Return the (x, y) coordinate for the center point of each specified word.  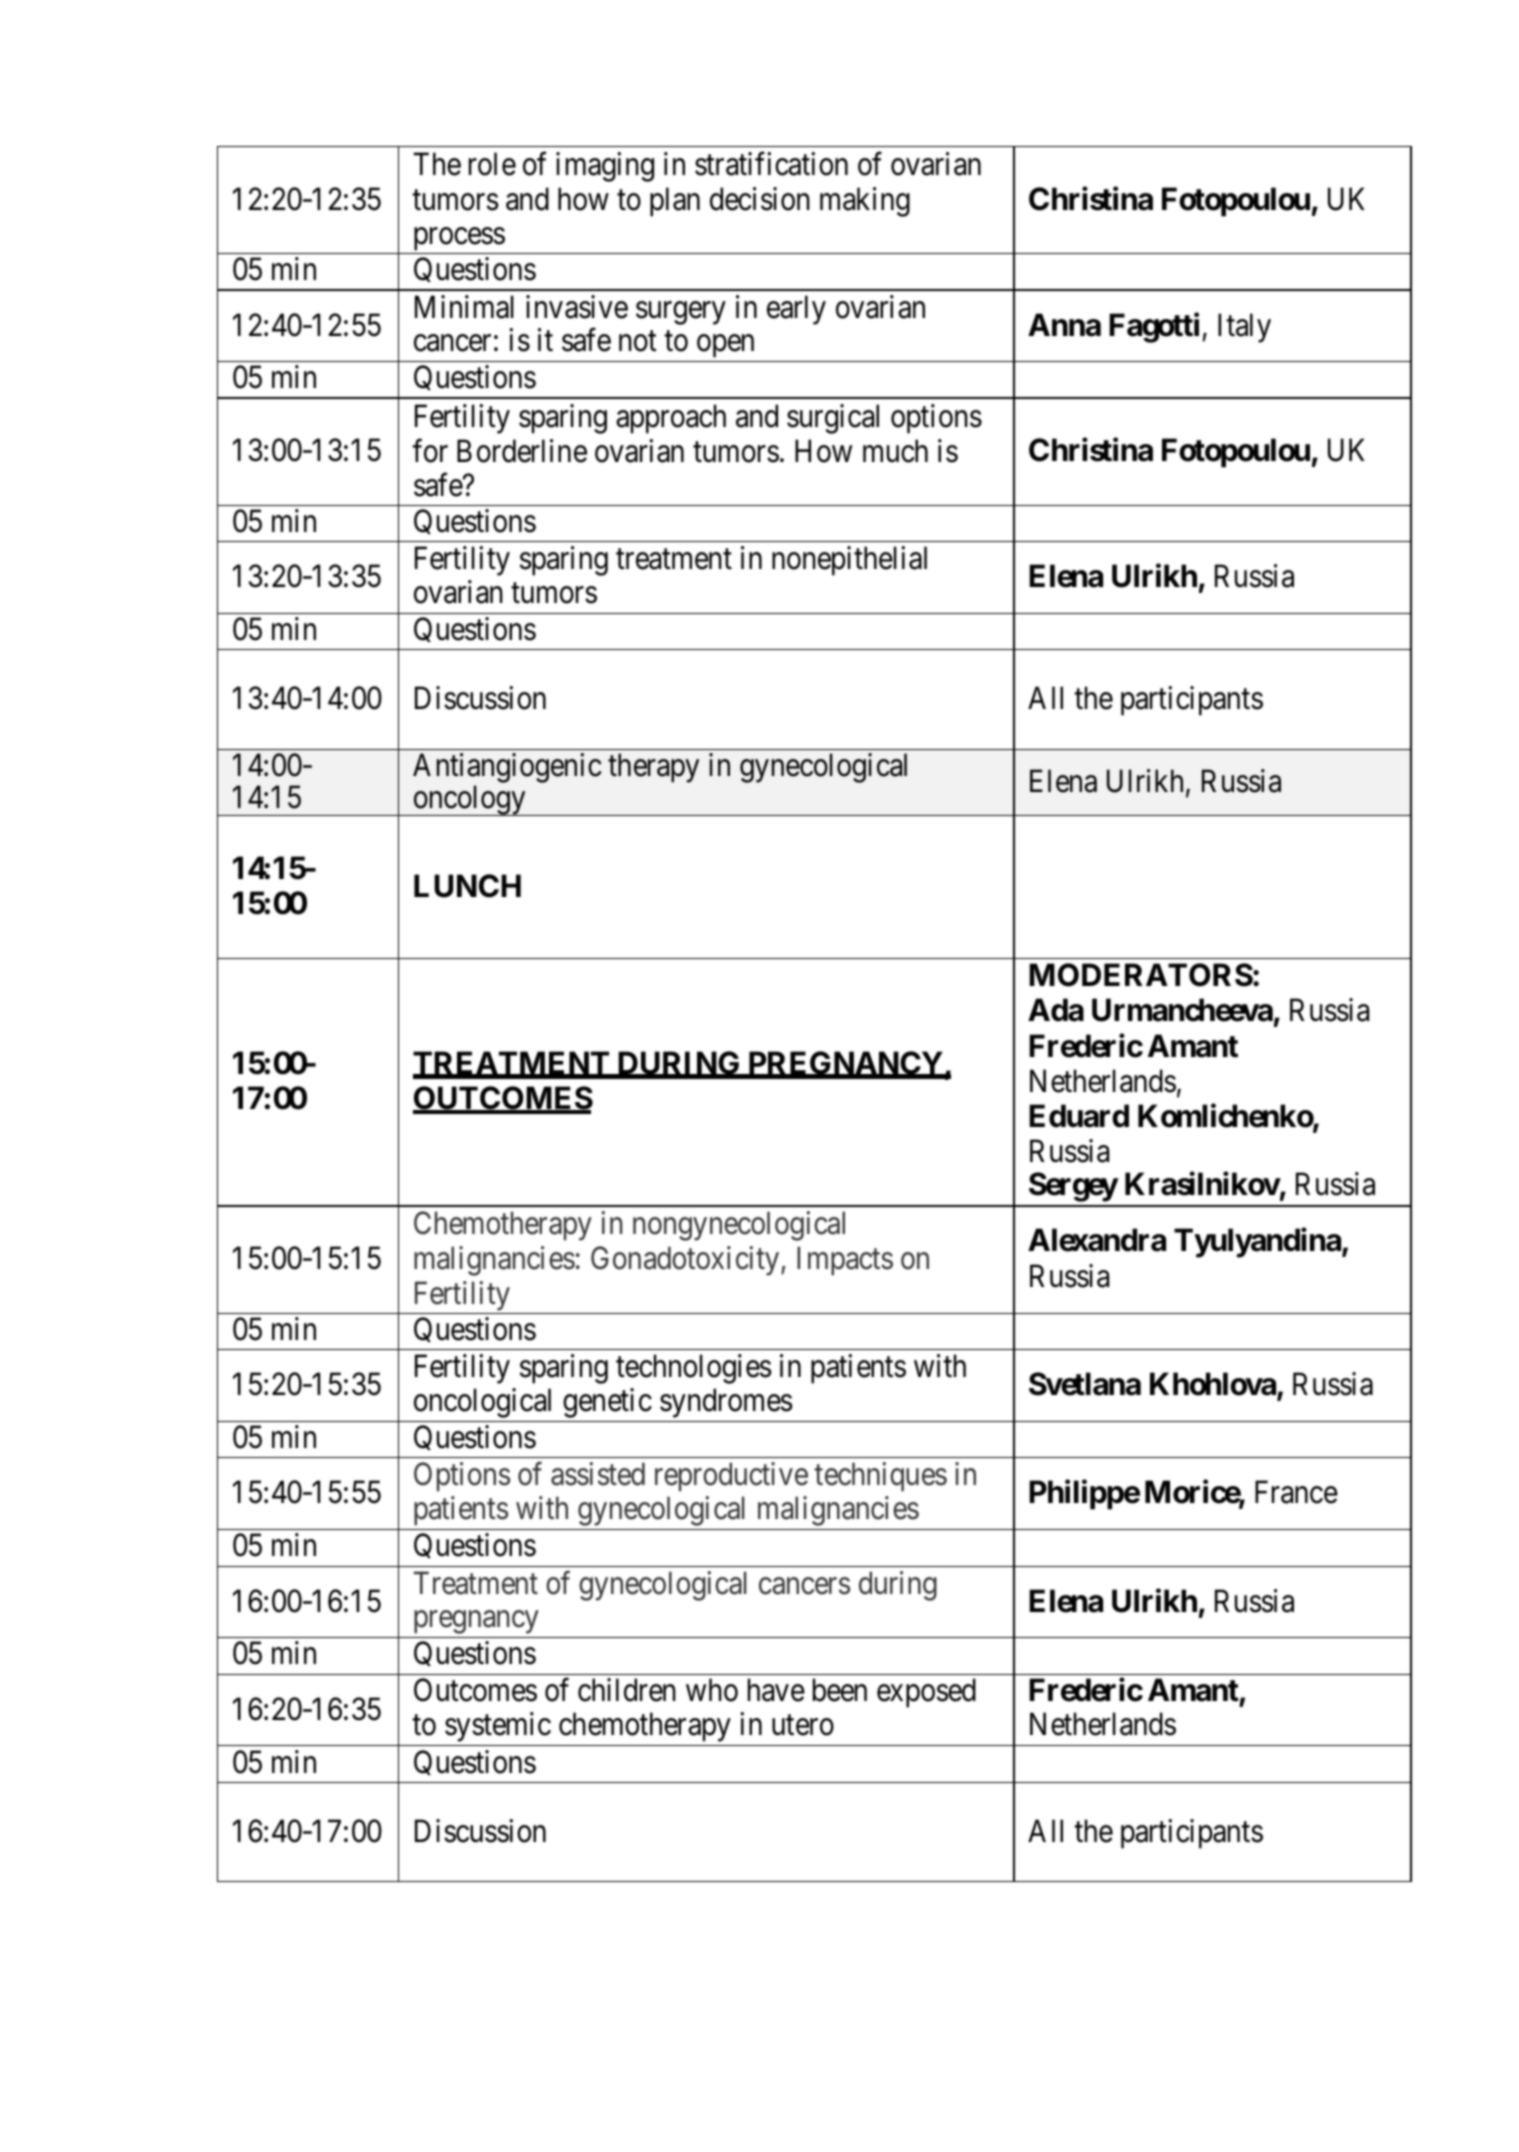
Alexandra (1097, 1240)
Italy (1244, 328)
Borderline (522, 451)
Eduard (1079, 1116)
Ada (1056, 1010)
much (895, 451)
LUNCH (467, 886)
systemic (498, 1727)
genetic (607, 1403)
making (865, 202)
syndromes (726, 1403)
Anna (1064, 325)
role (492, 164)
